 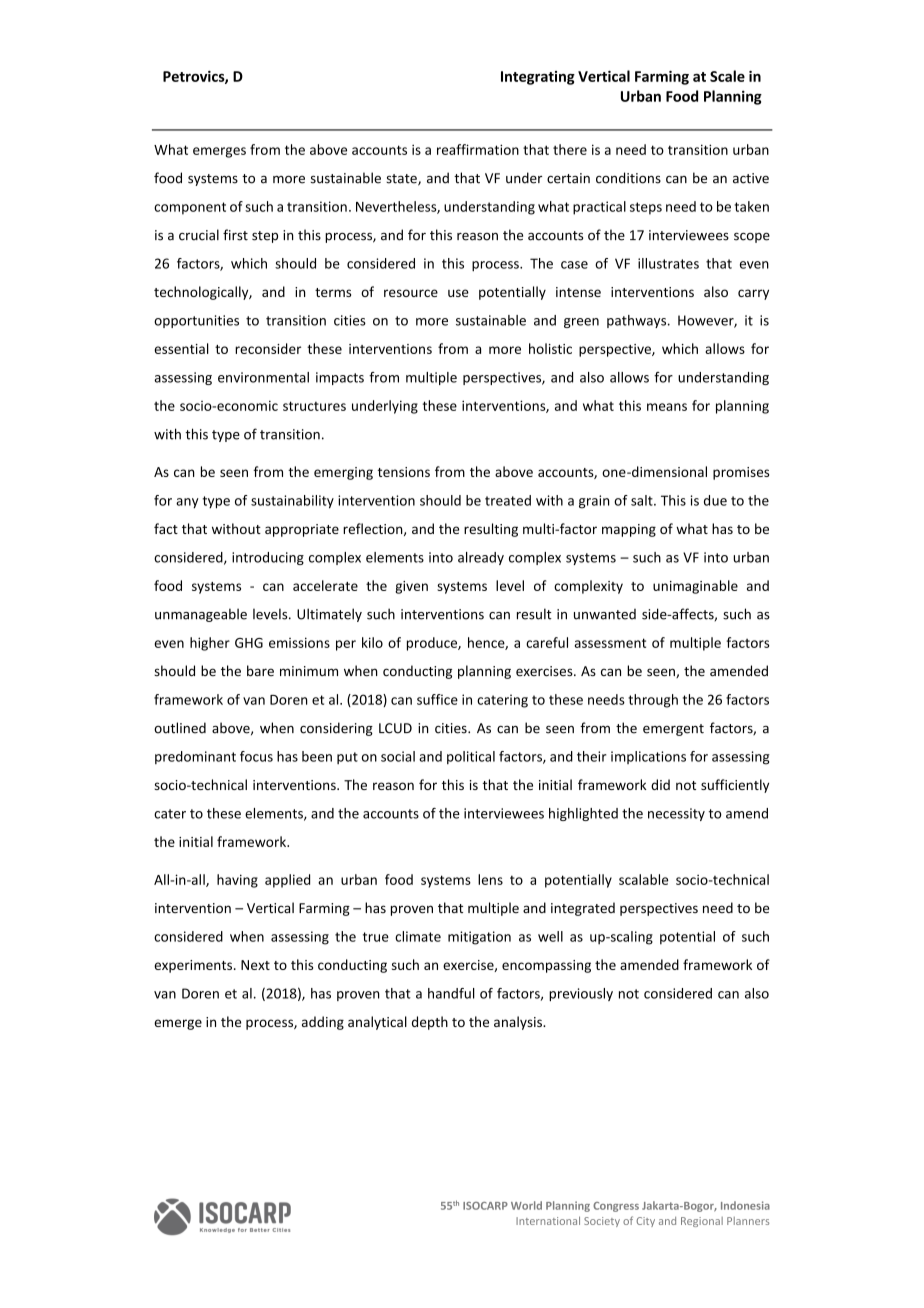 What do you see at coordinates (190, 208) in the page?
I see `component` at bounding box center [190, 208].
